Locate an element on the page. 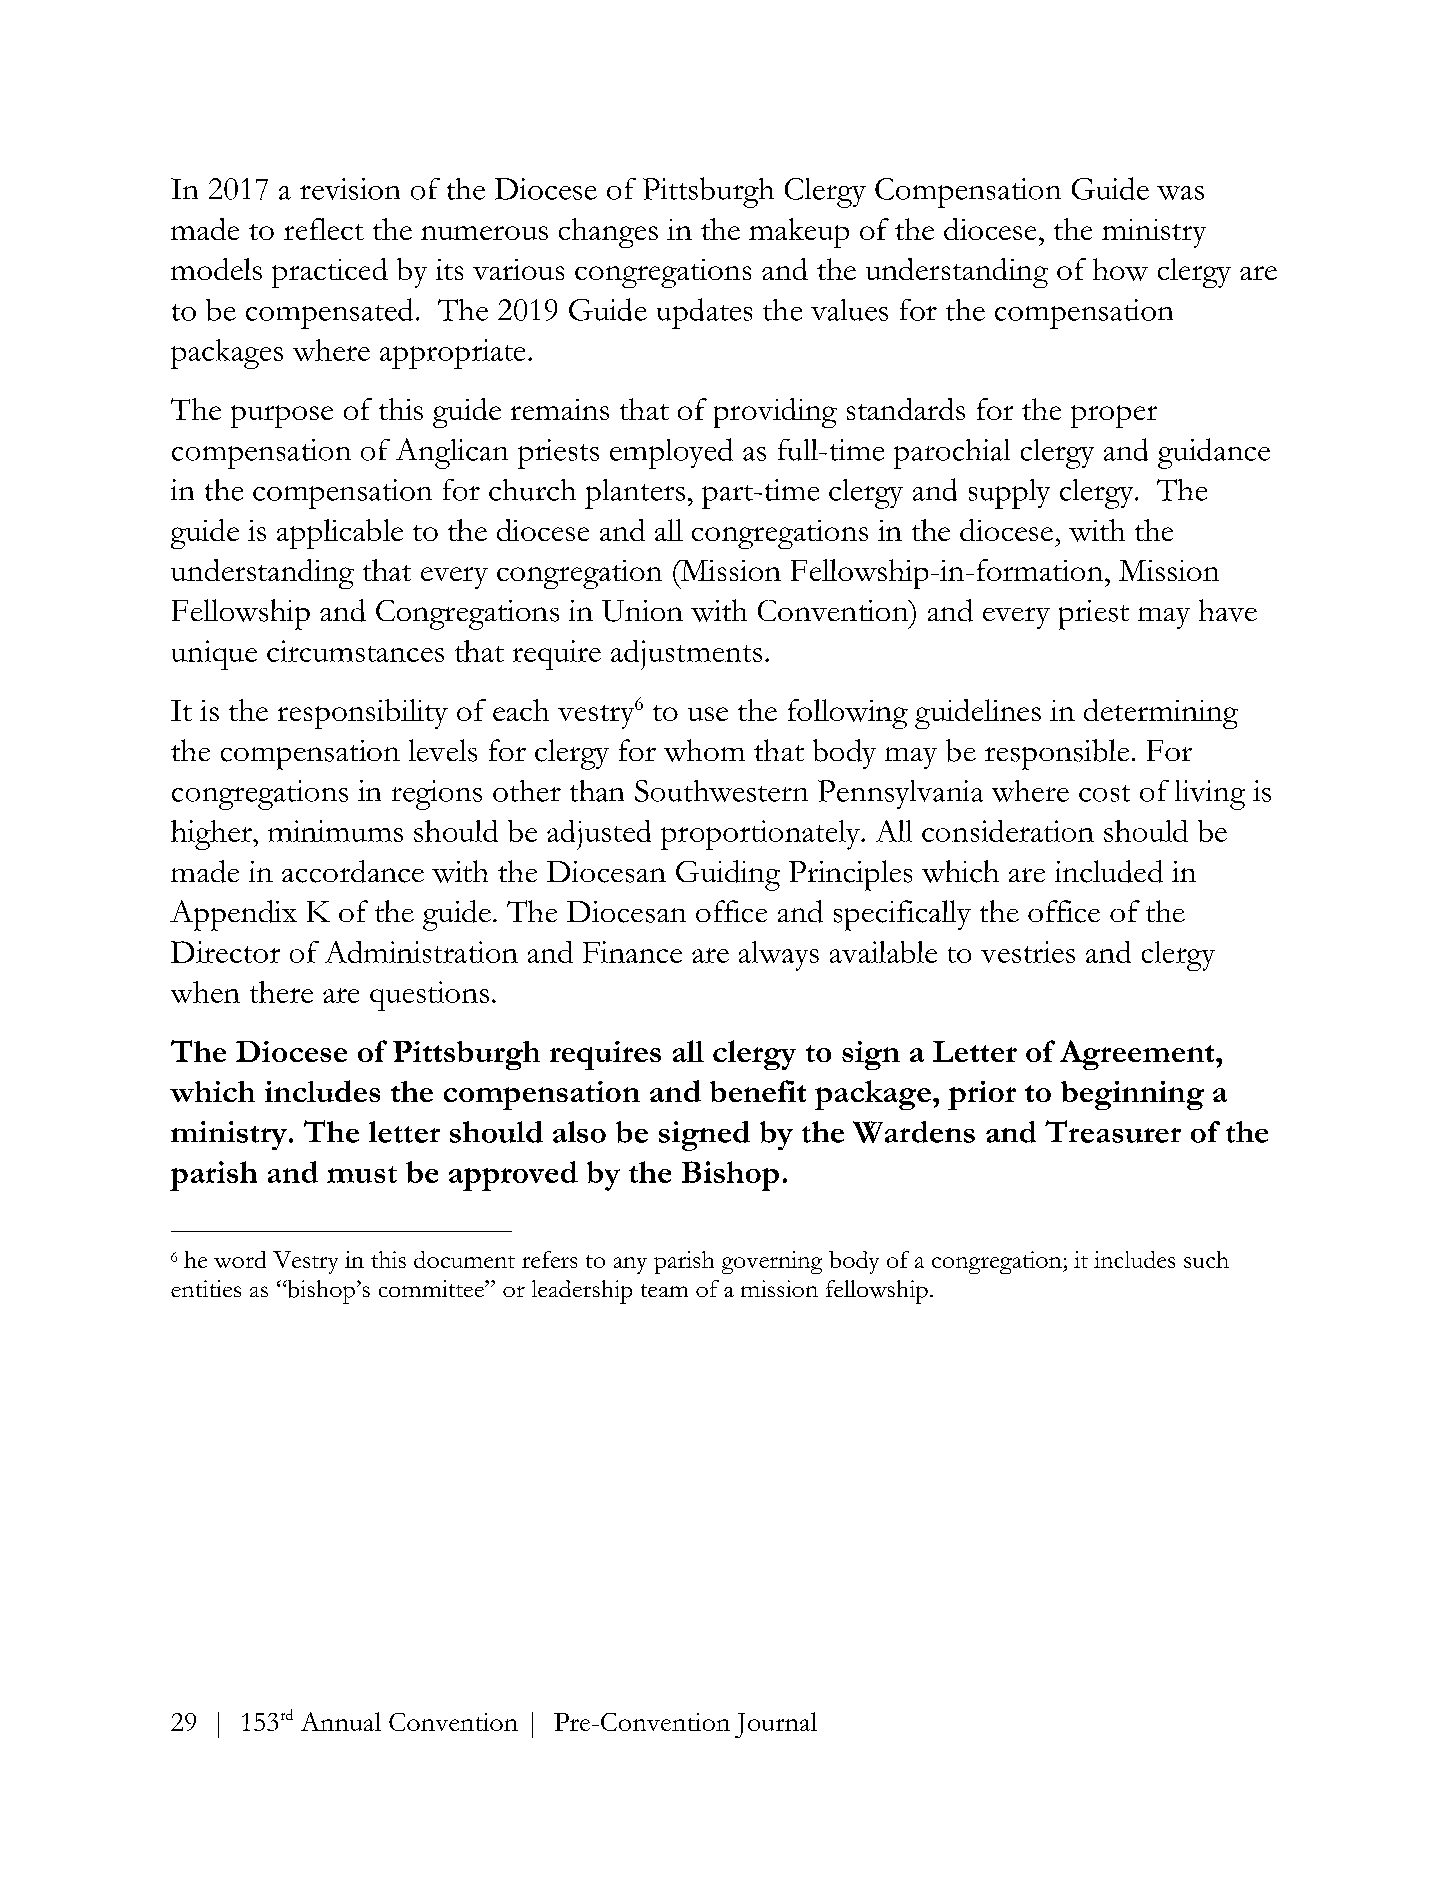 This document has width=1450, height=1877. beginning is located at coordinates (1132, 1095).
